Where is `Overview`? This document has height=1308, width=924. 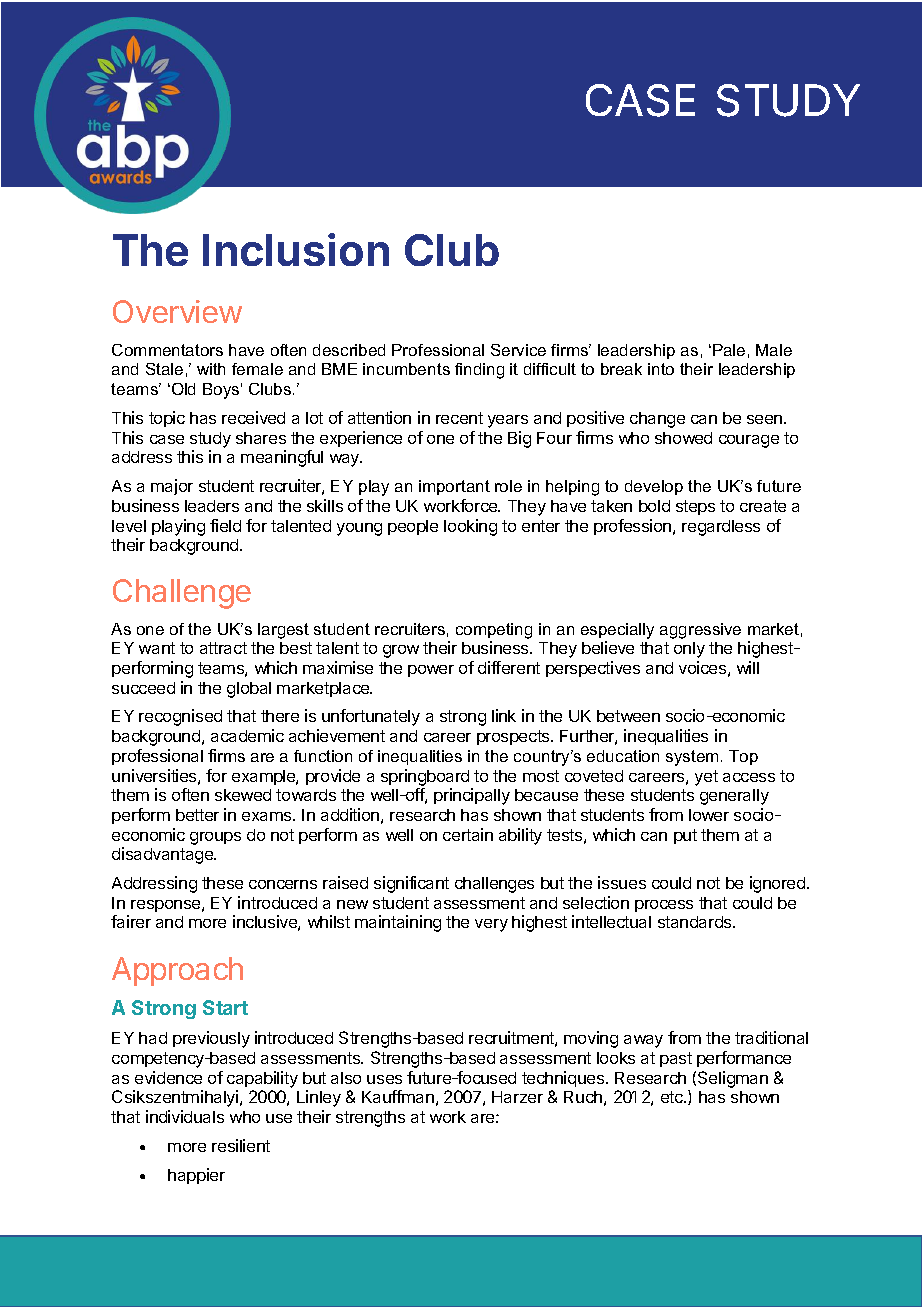
Overview is located at coordinates (177, 311).
